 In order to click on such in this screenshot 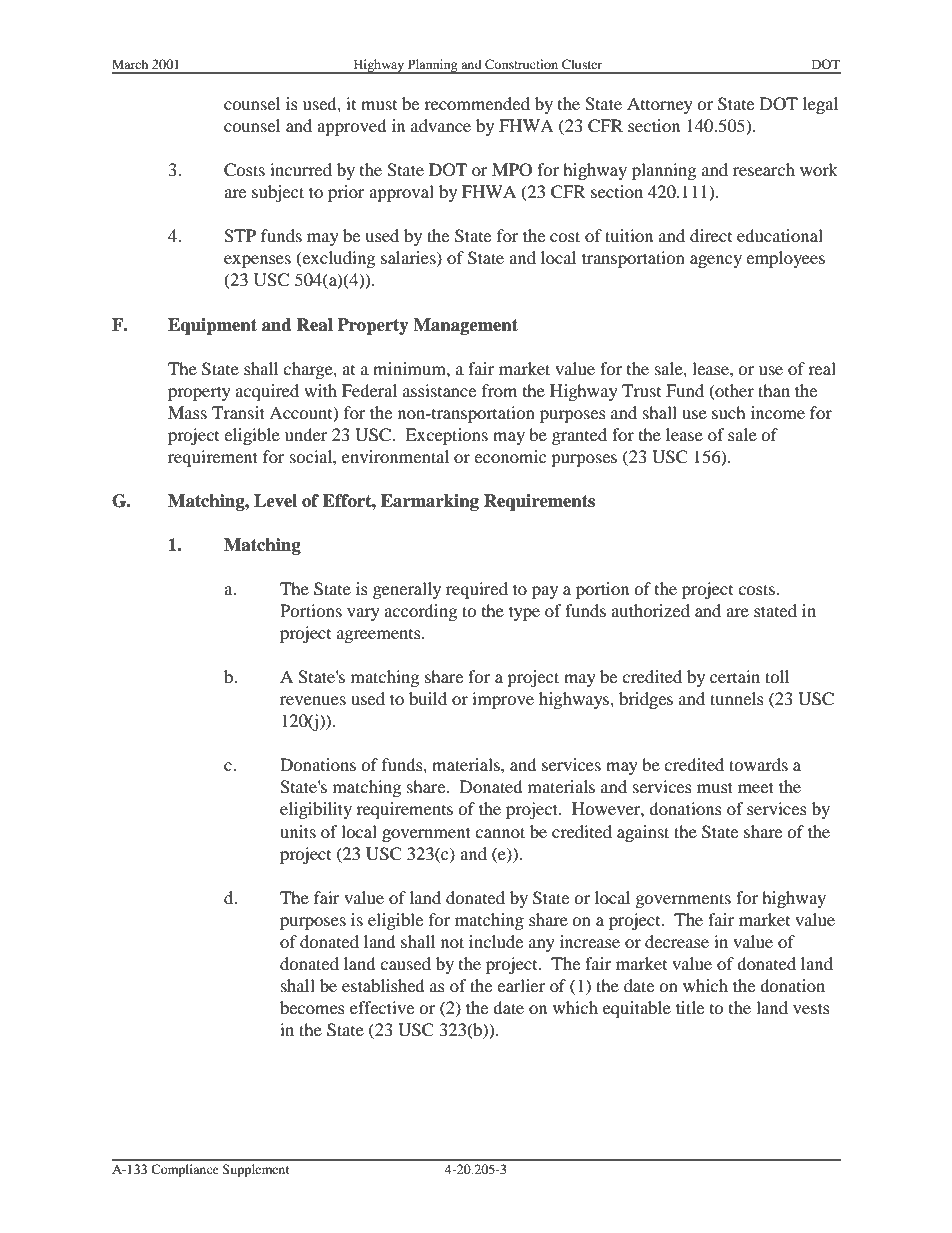, I will do `click(729, 412)`.
